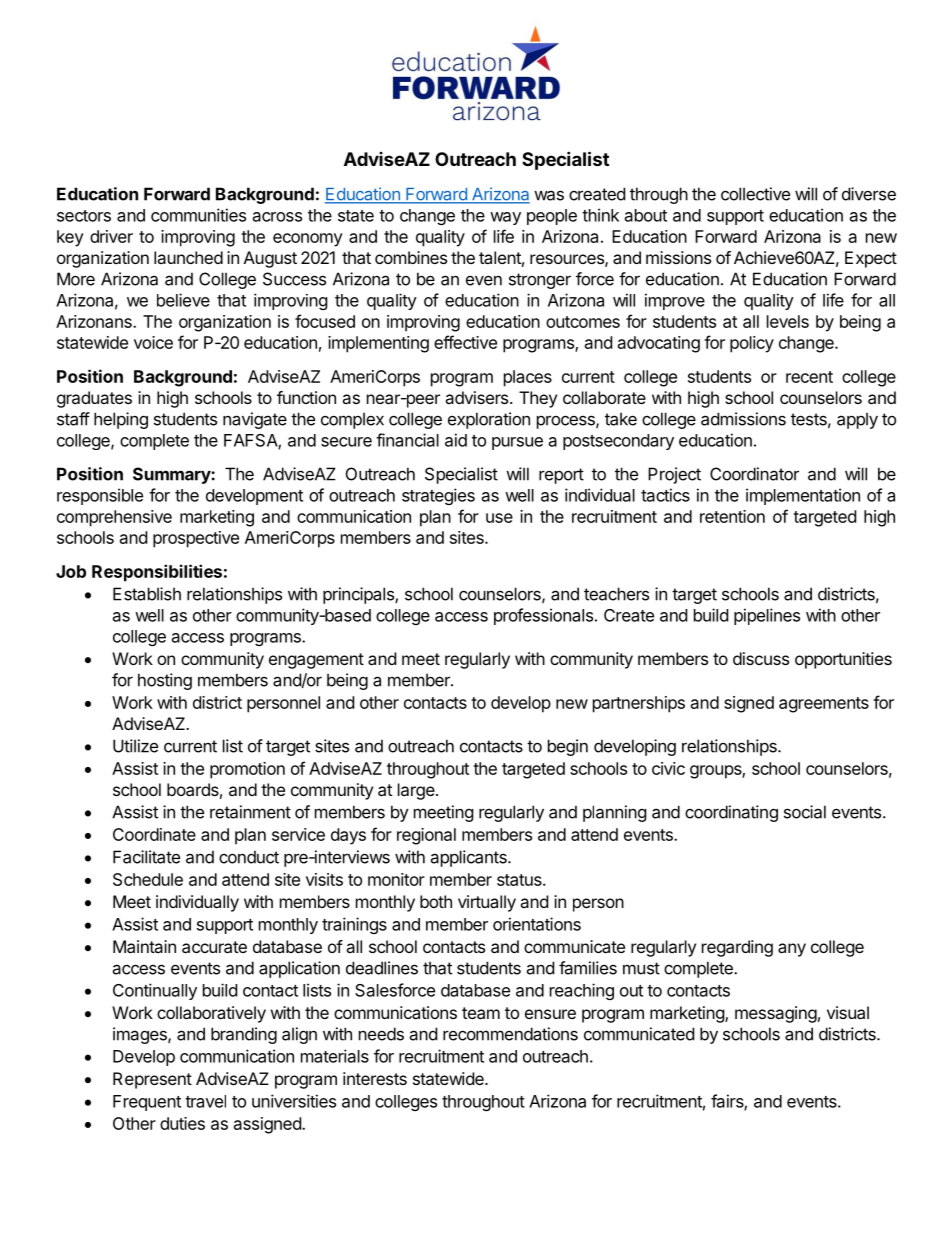 The height and width of the screenshot is (1233, 952). Describe the element at coordinates (147, 1103) in the screenshot. I see `Frequent` at that location.
